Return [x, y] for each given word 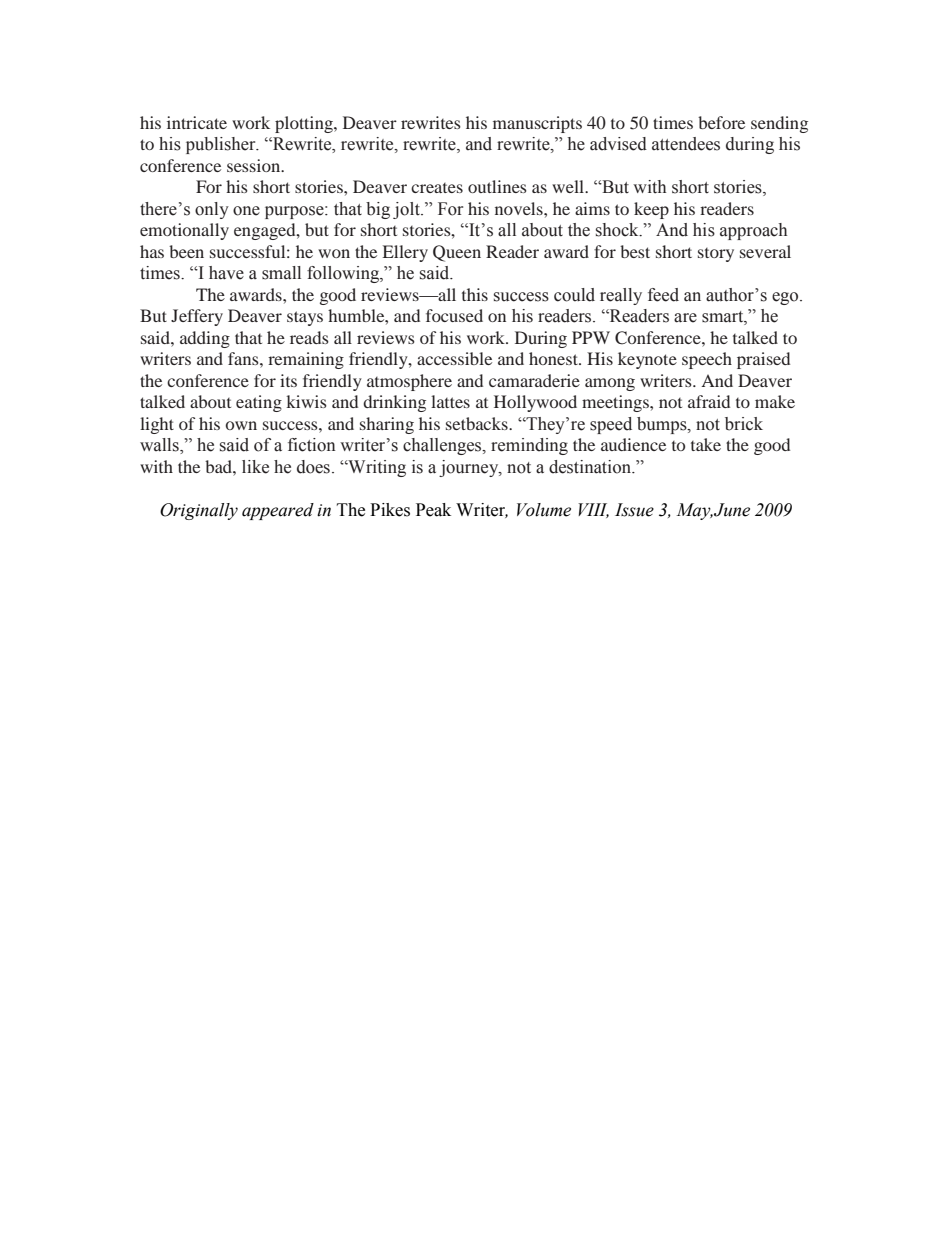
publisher [222, 145]
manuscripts [537, 124]
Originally [199, 511]
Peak [433, 510]
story [716, 255]
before [721, 122]
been [186, 251]
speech [707, 360]
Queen [457, 253]
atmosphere [409, 382]
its [288, 380]
